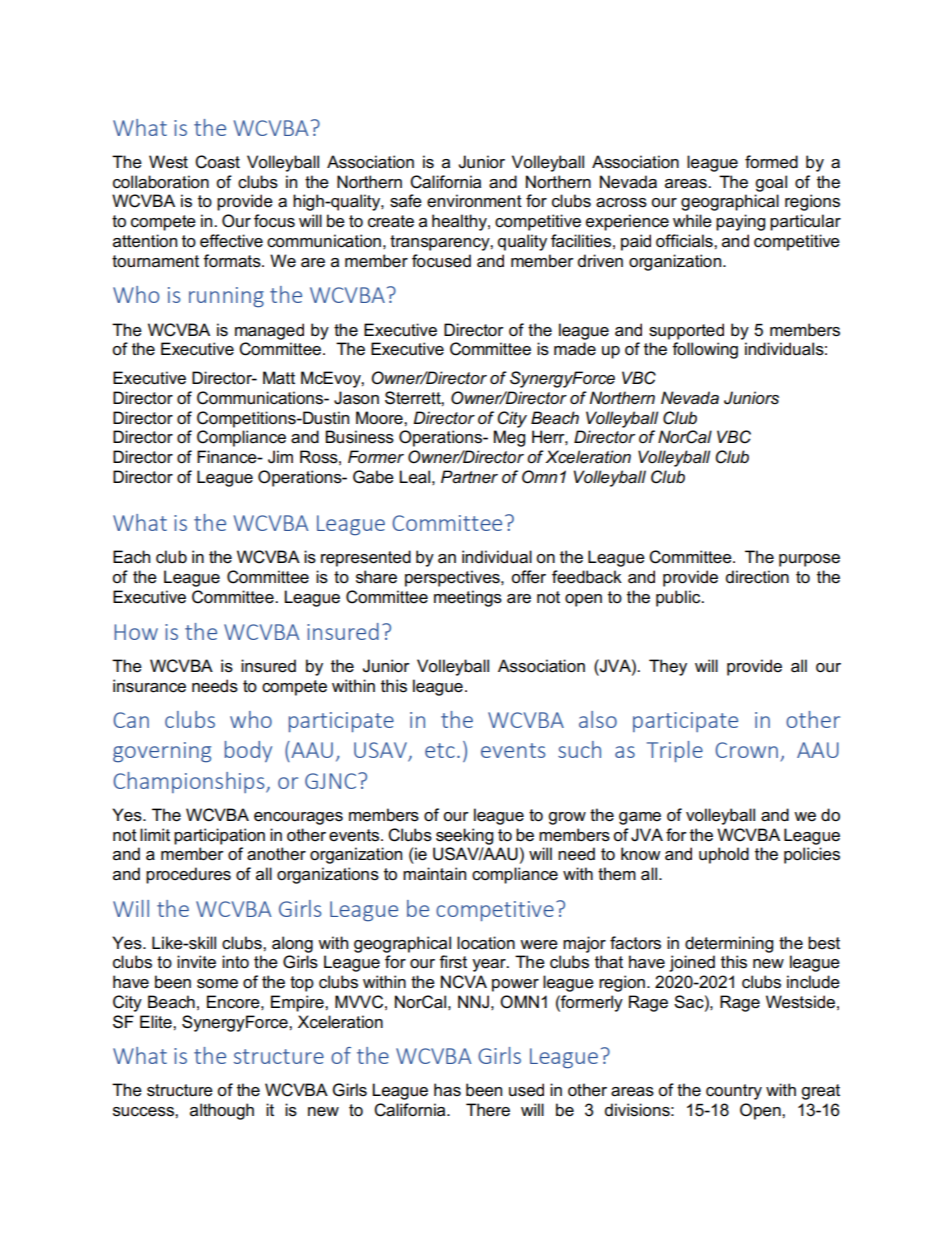 The height and width of the page is (1233, 952). Describe the element at coordinates (217, 162) in the page. I see `Coast` at that location.
